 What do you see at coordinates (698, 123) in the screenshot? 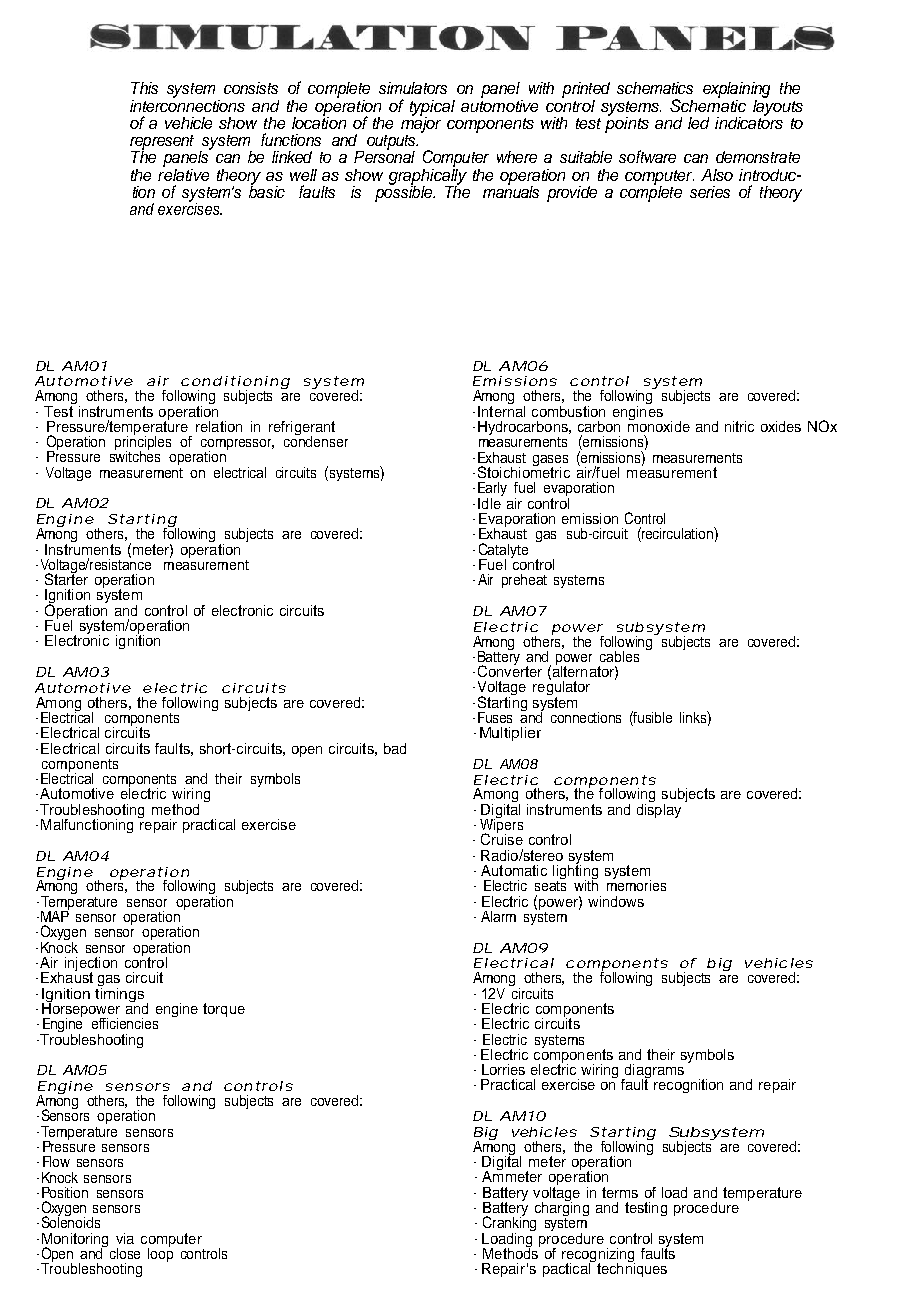
I see `led` at bounding box center [698, 123].
